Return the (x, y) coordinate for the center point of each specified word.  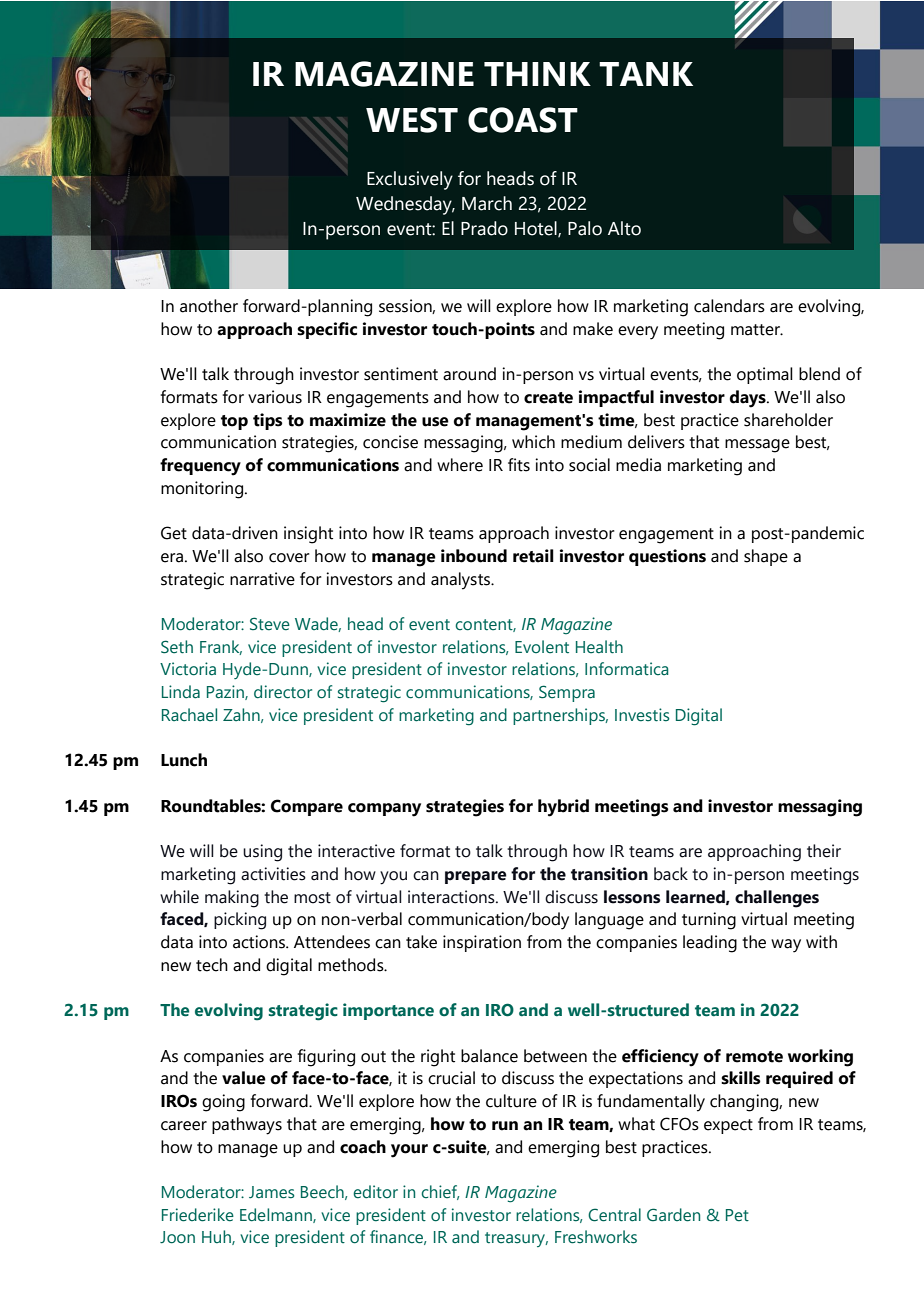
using (262, 853)
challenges (777, 899)
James (272, 1192)
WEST (412, 120)
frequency (200, 467)
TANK (646, 74)
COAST (523, 120)
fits (519, 465)
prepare (476, 877)
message (757, 446)
